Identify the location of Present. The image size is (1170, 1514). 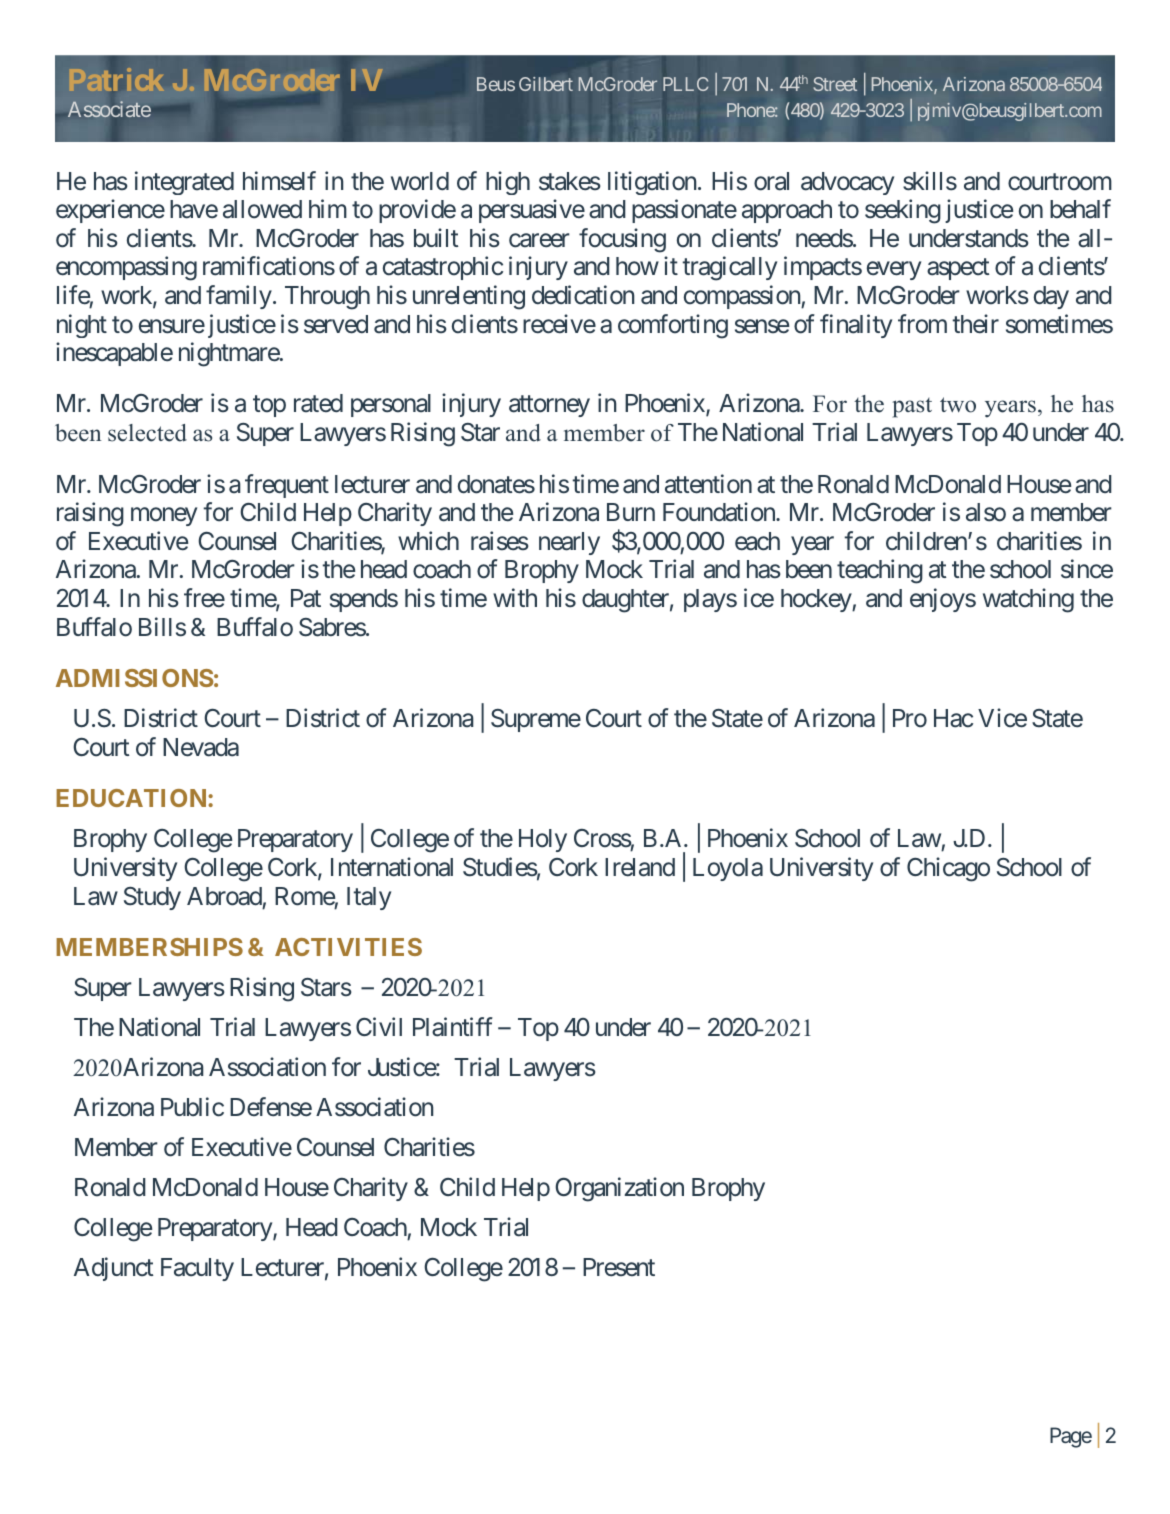
(619, 1267).
